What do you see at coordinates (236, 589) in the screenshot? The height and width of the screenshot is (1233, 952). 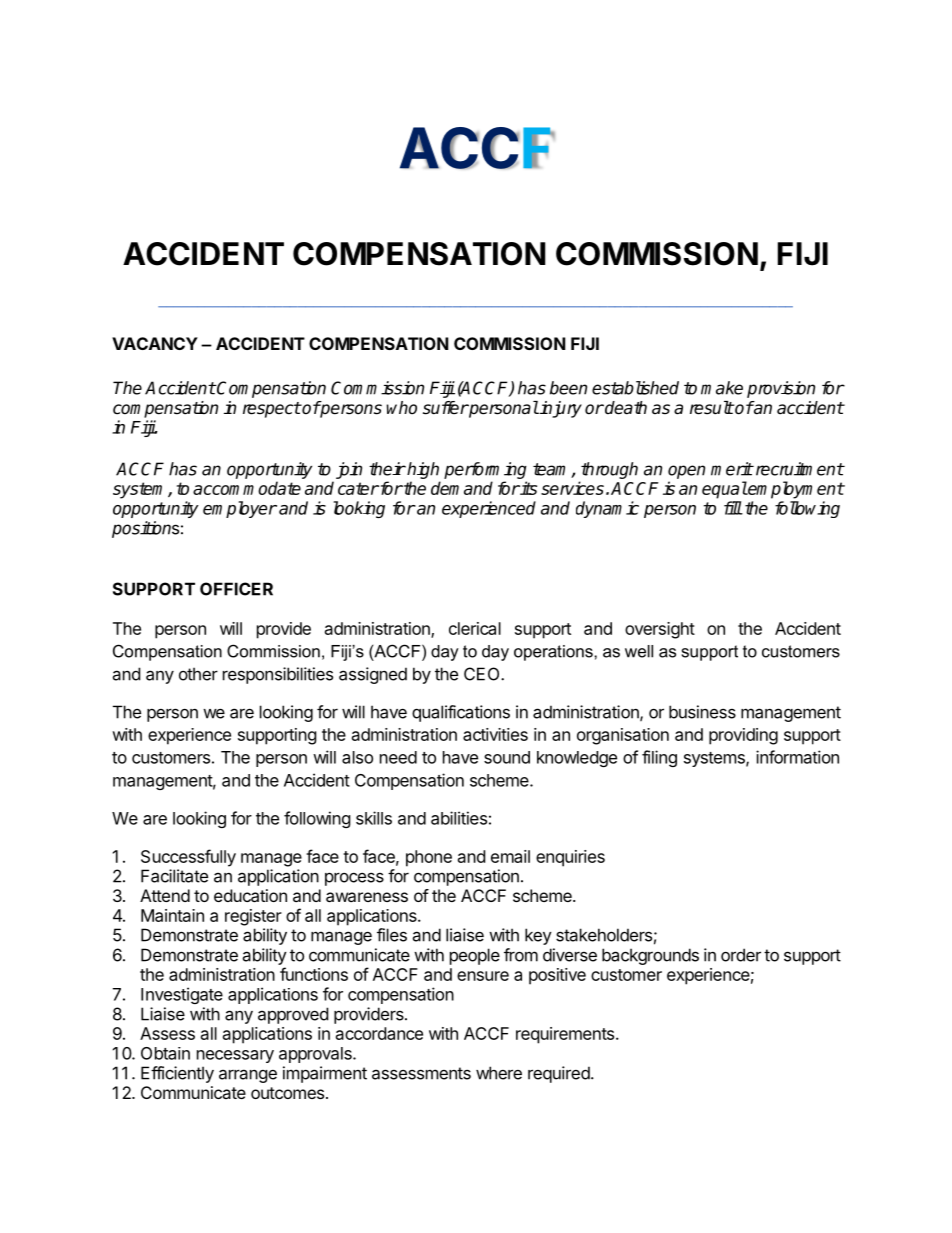 I see `OFFICER` at bounding box center [236, 589].
